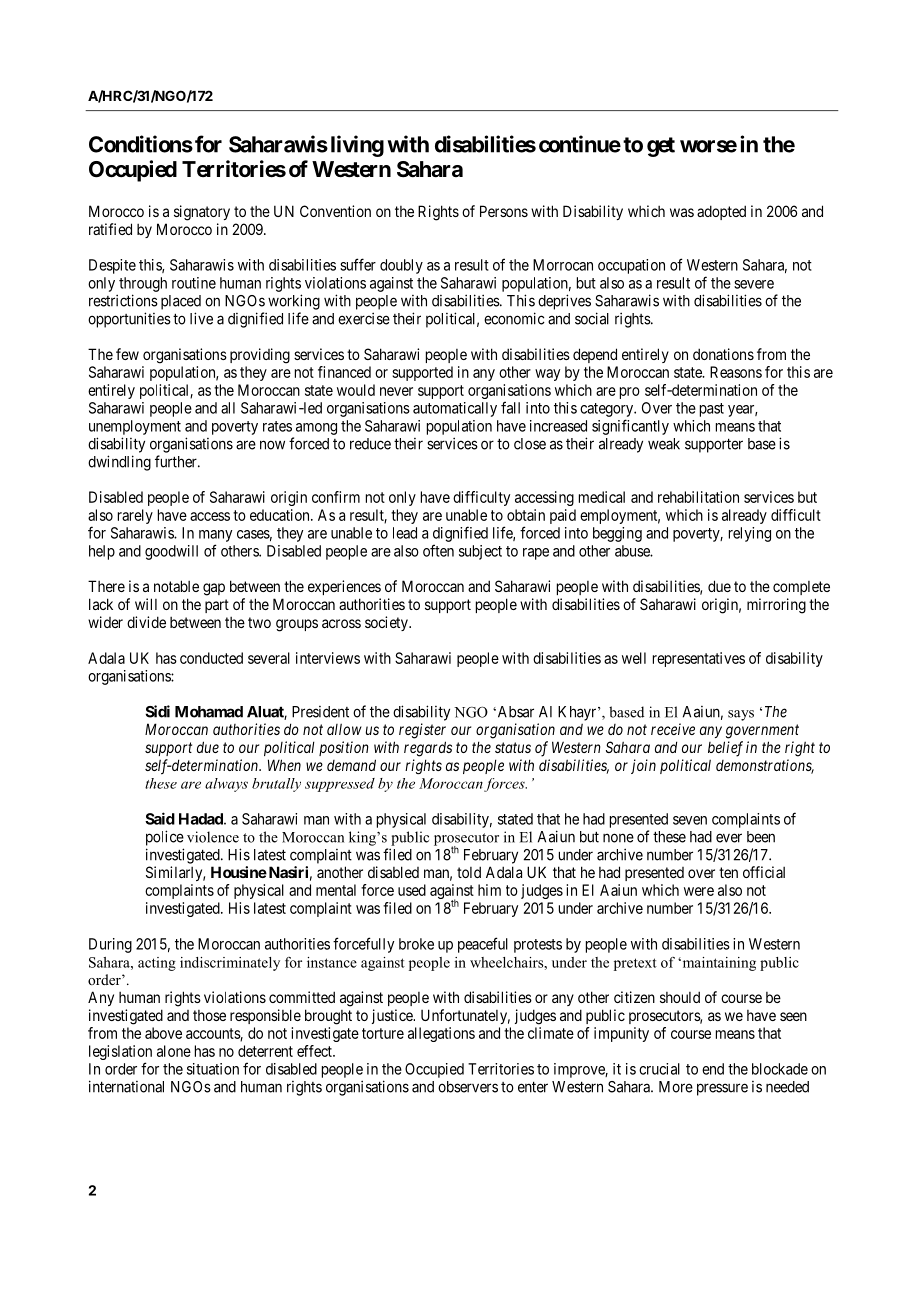 The height and width of the screenshot is (1308, 924). What do you see at coordinates (504, 211) in the screenshot?
I see `Persons` at bounding box center [504, 211].
